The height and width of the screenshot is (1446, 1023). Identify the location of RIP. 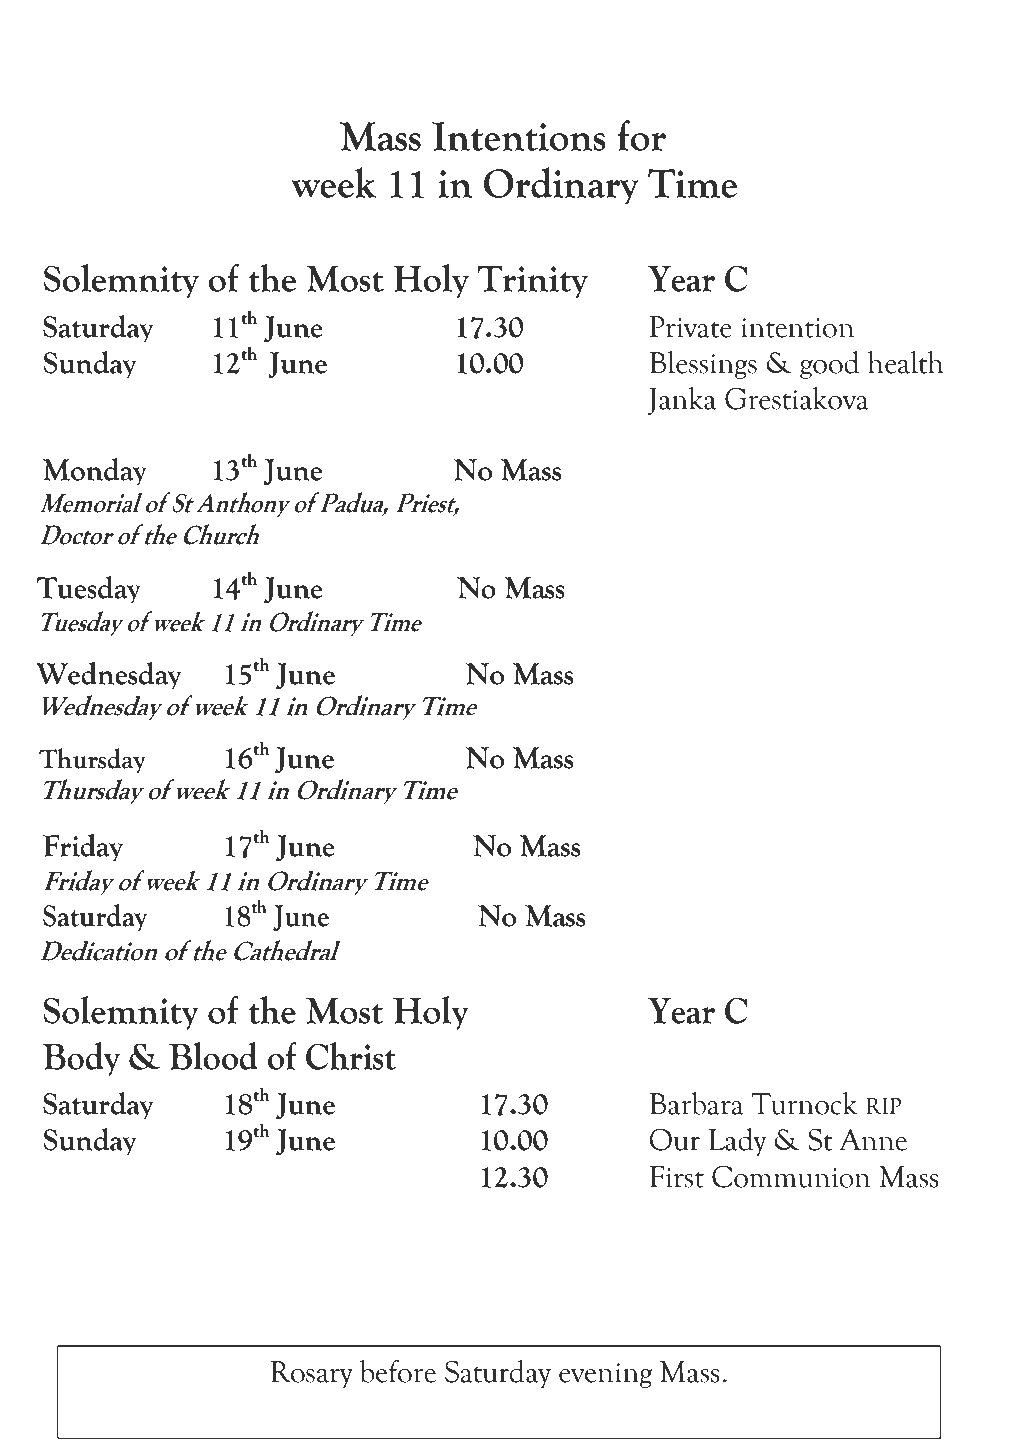
(883, 1105).
